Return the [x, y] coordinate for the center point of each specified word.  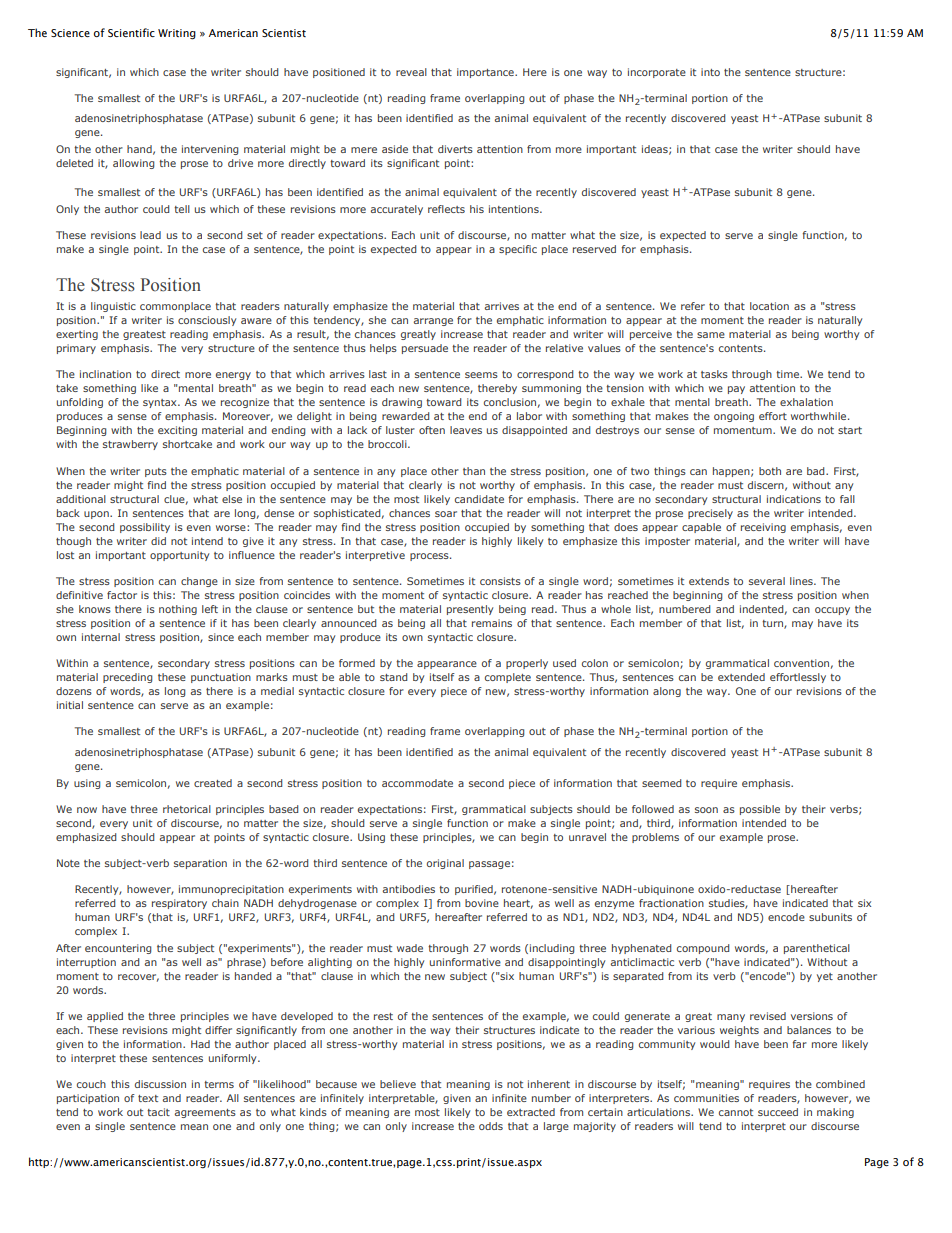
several [767, 581]
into [710, 72]
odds [491, 1126]
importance [486, 73]
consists [500, 581]
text [148, 1098]
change [199, 582]
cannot [736, 1112]
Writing [177, 34]
